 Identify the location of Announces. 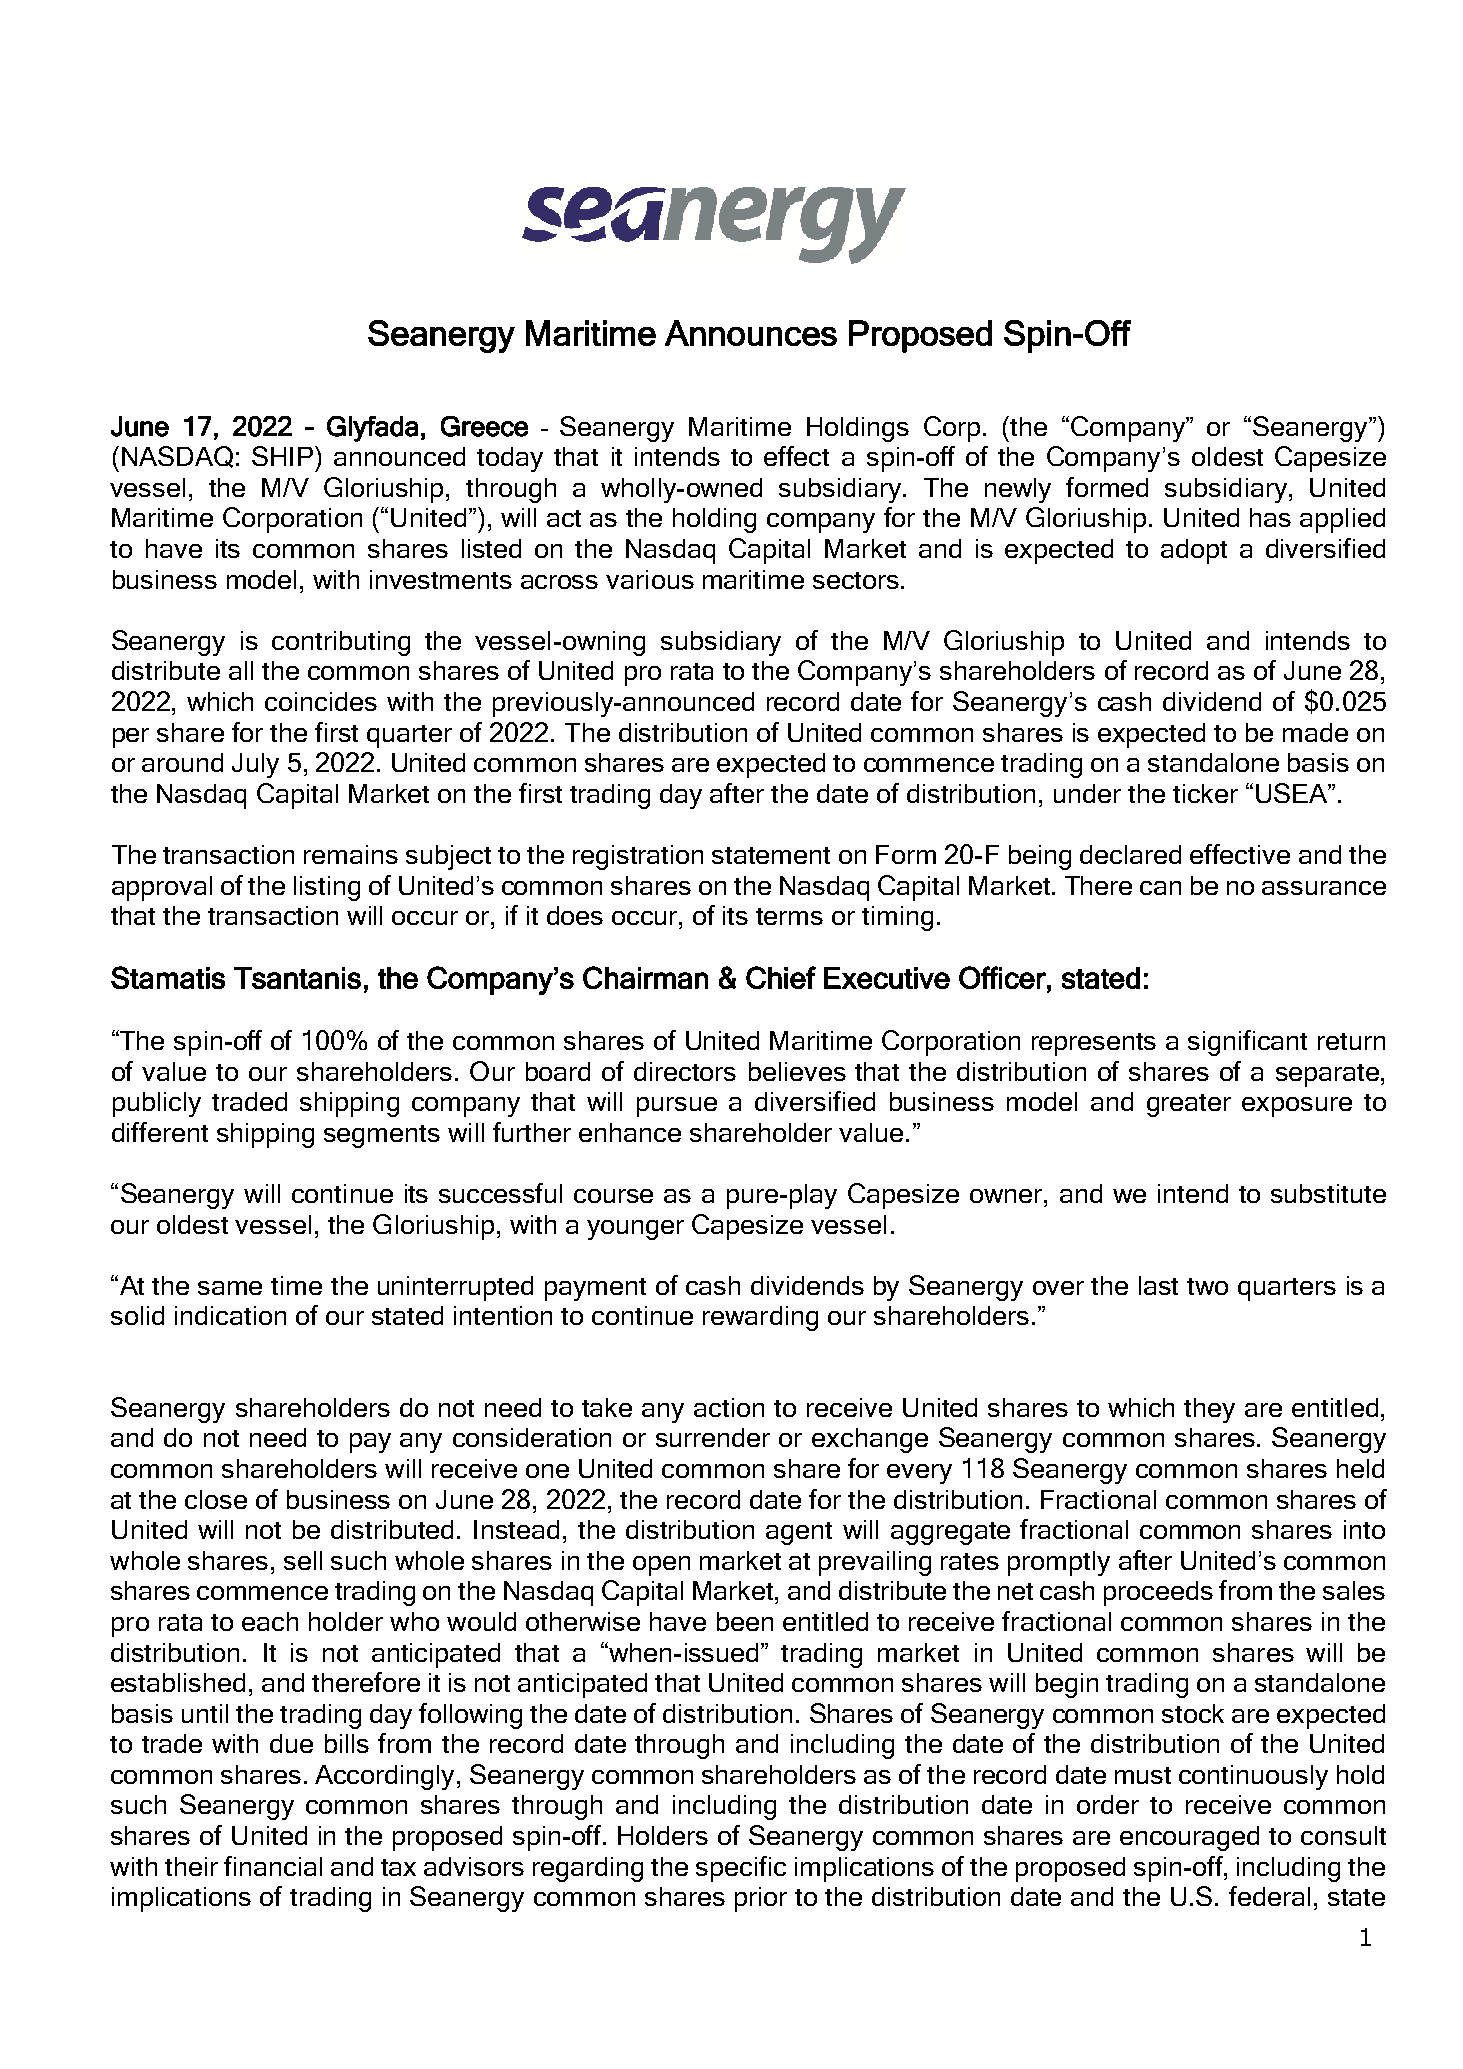
(751, 333).
